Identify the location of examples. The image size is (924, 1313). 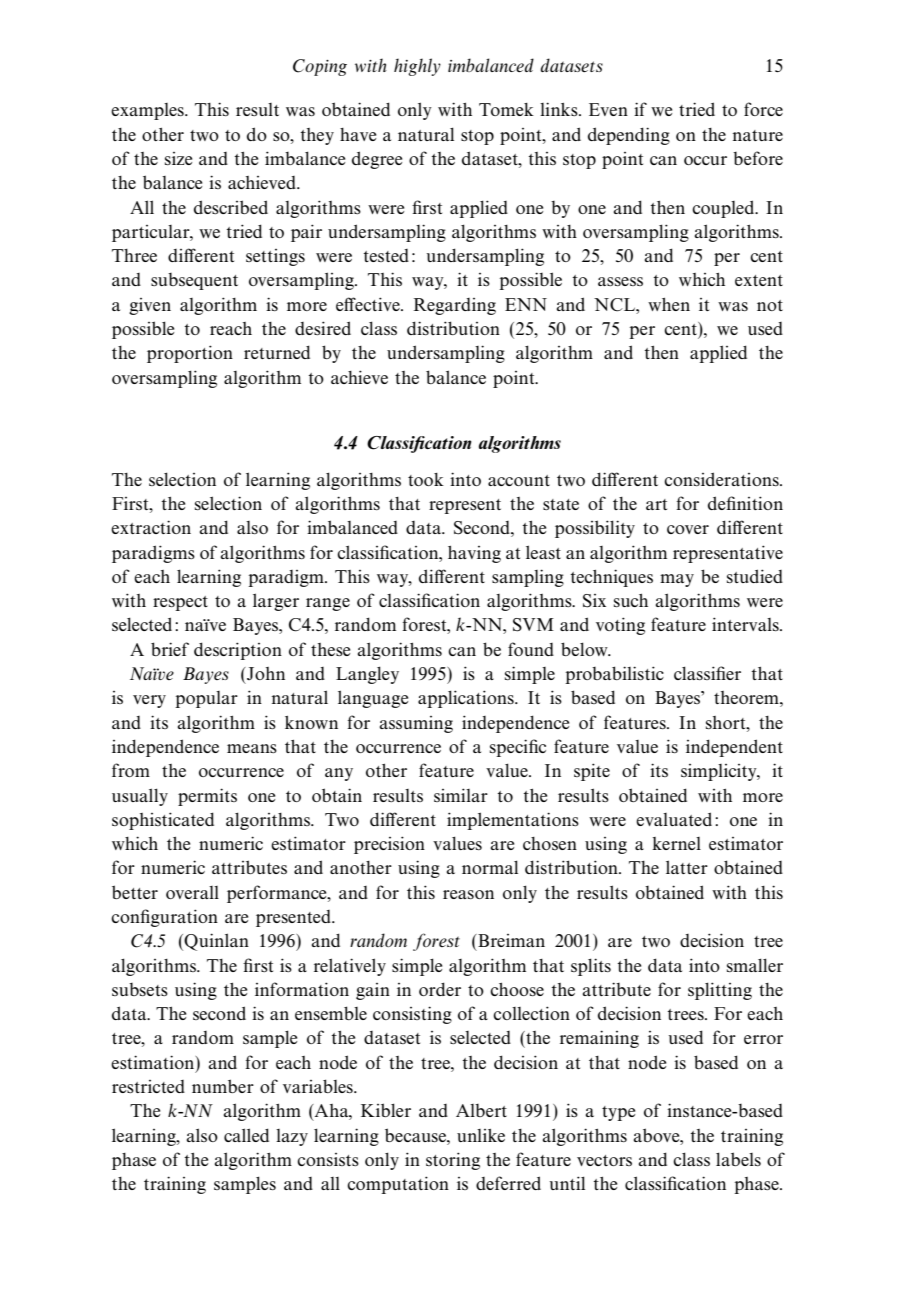
(148, 111).
